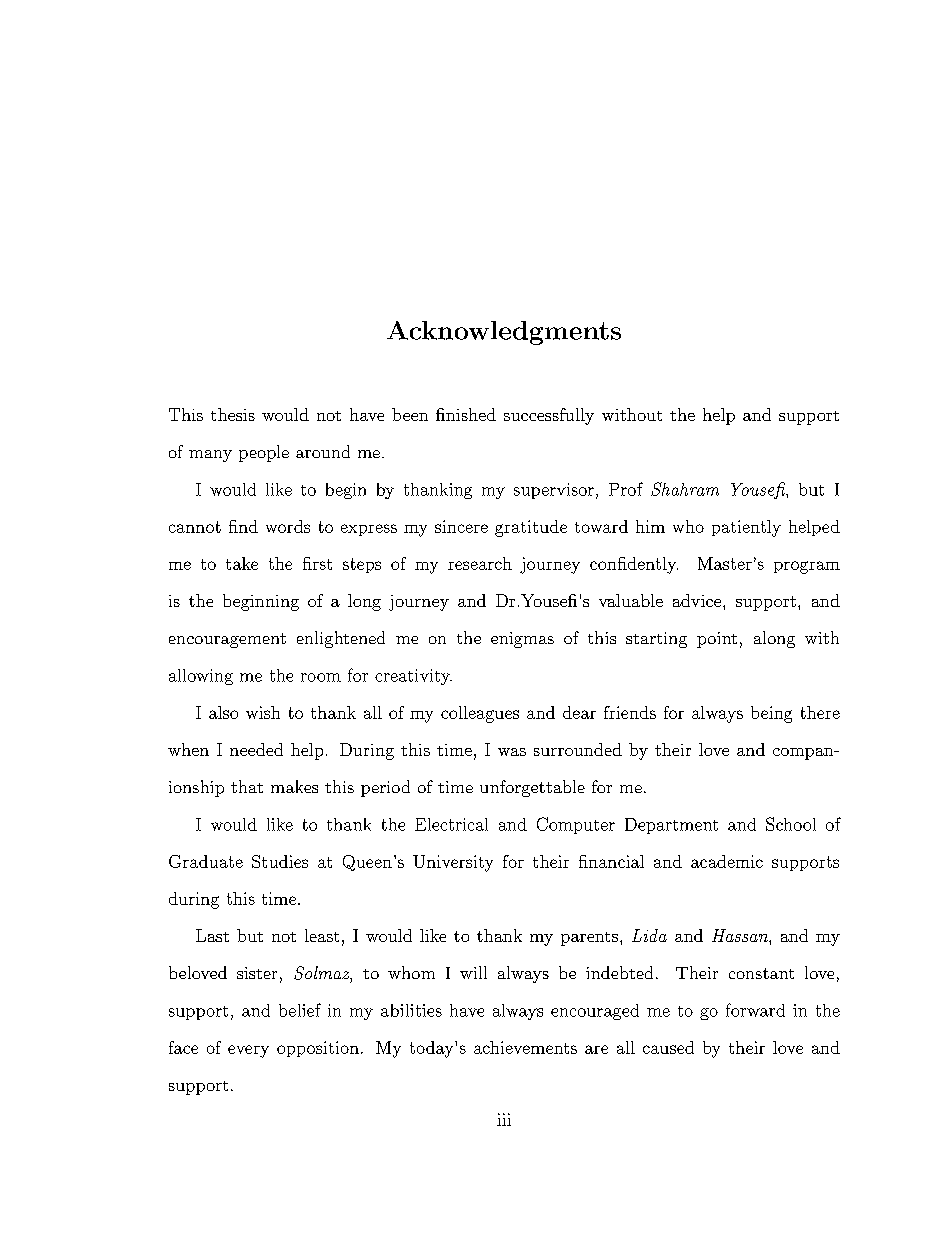 This page has height=1233, width=952. Describe the element at coordinates (549, 416) in the page. I see `successfully` at that location.
